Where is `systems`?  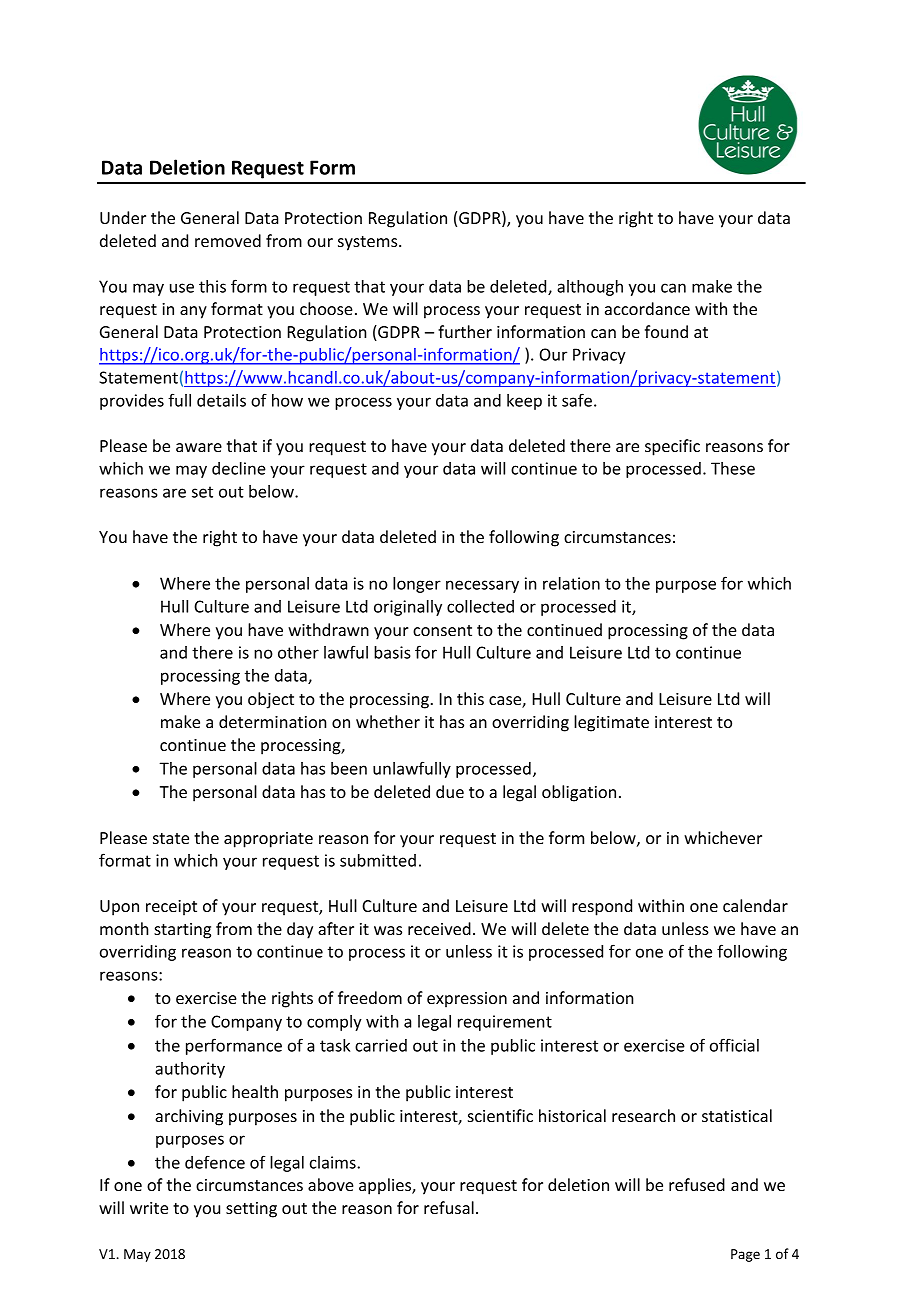 systems is located at coordinates (369, 243).
